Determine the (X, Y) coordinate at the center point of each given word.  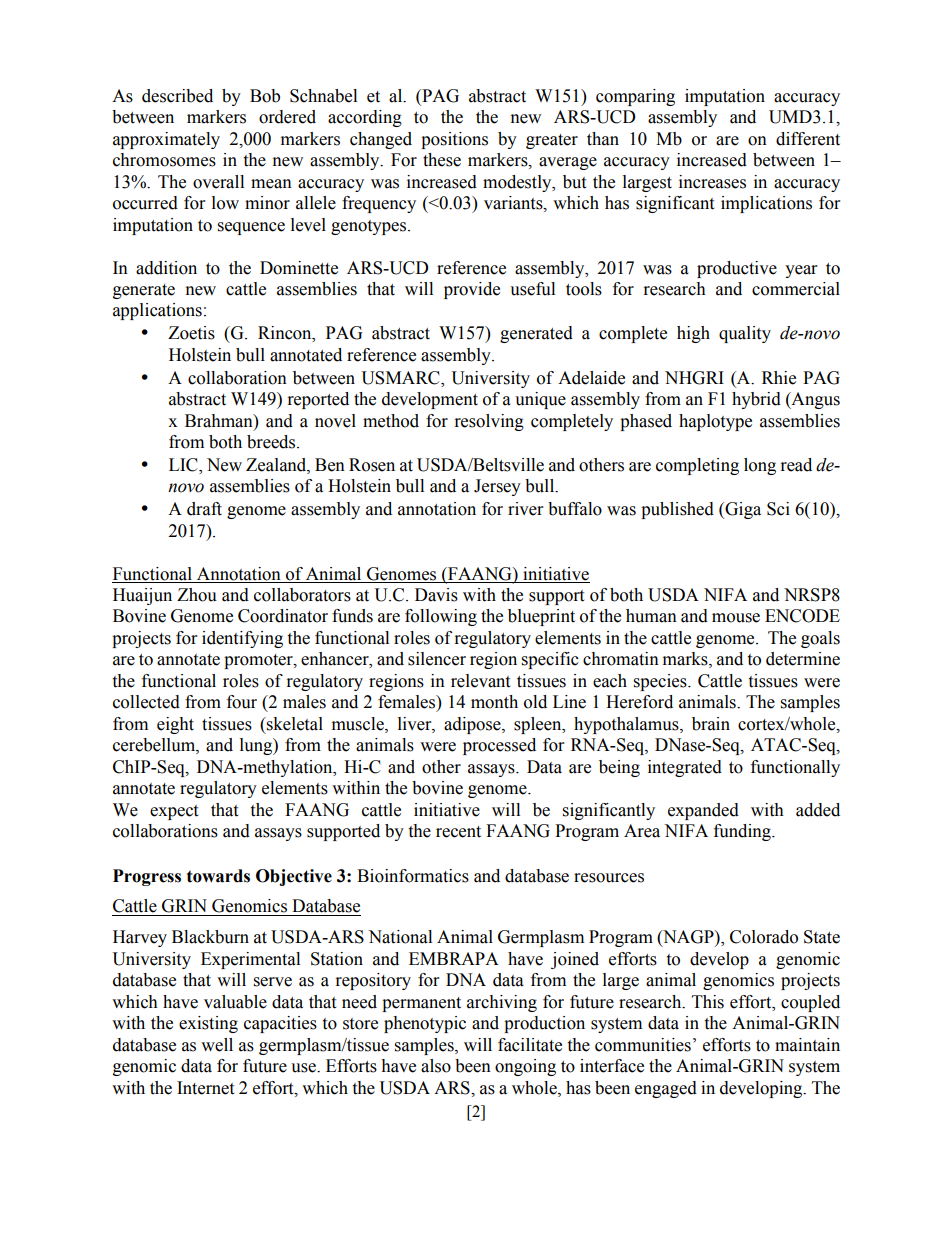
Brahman (220, 421)
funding (743, 832)
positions (454, 140)
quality (745, 334)
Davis (436, 595)
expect (174, 812)
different (808, 139)
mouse (736, 618)
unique (540, 400)
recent (458, 832)
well (217, 1045)
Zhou (197, 595)
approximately (166, 140)
